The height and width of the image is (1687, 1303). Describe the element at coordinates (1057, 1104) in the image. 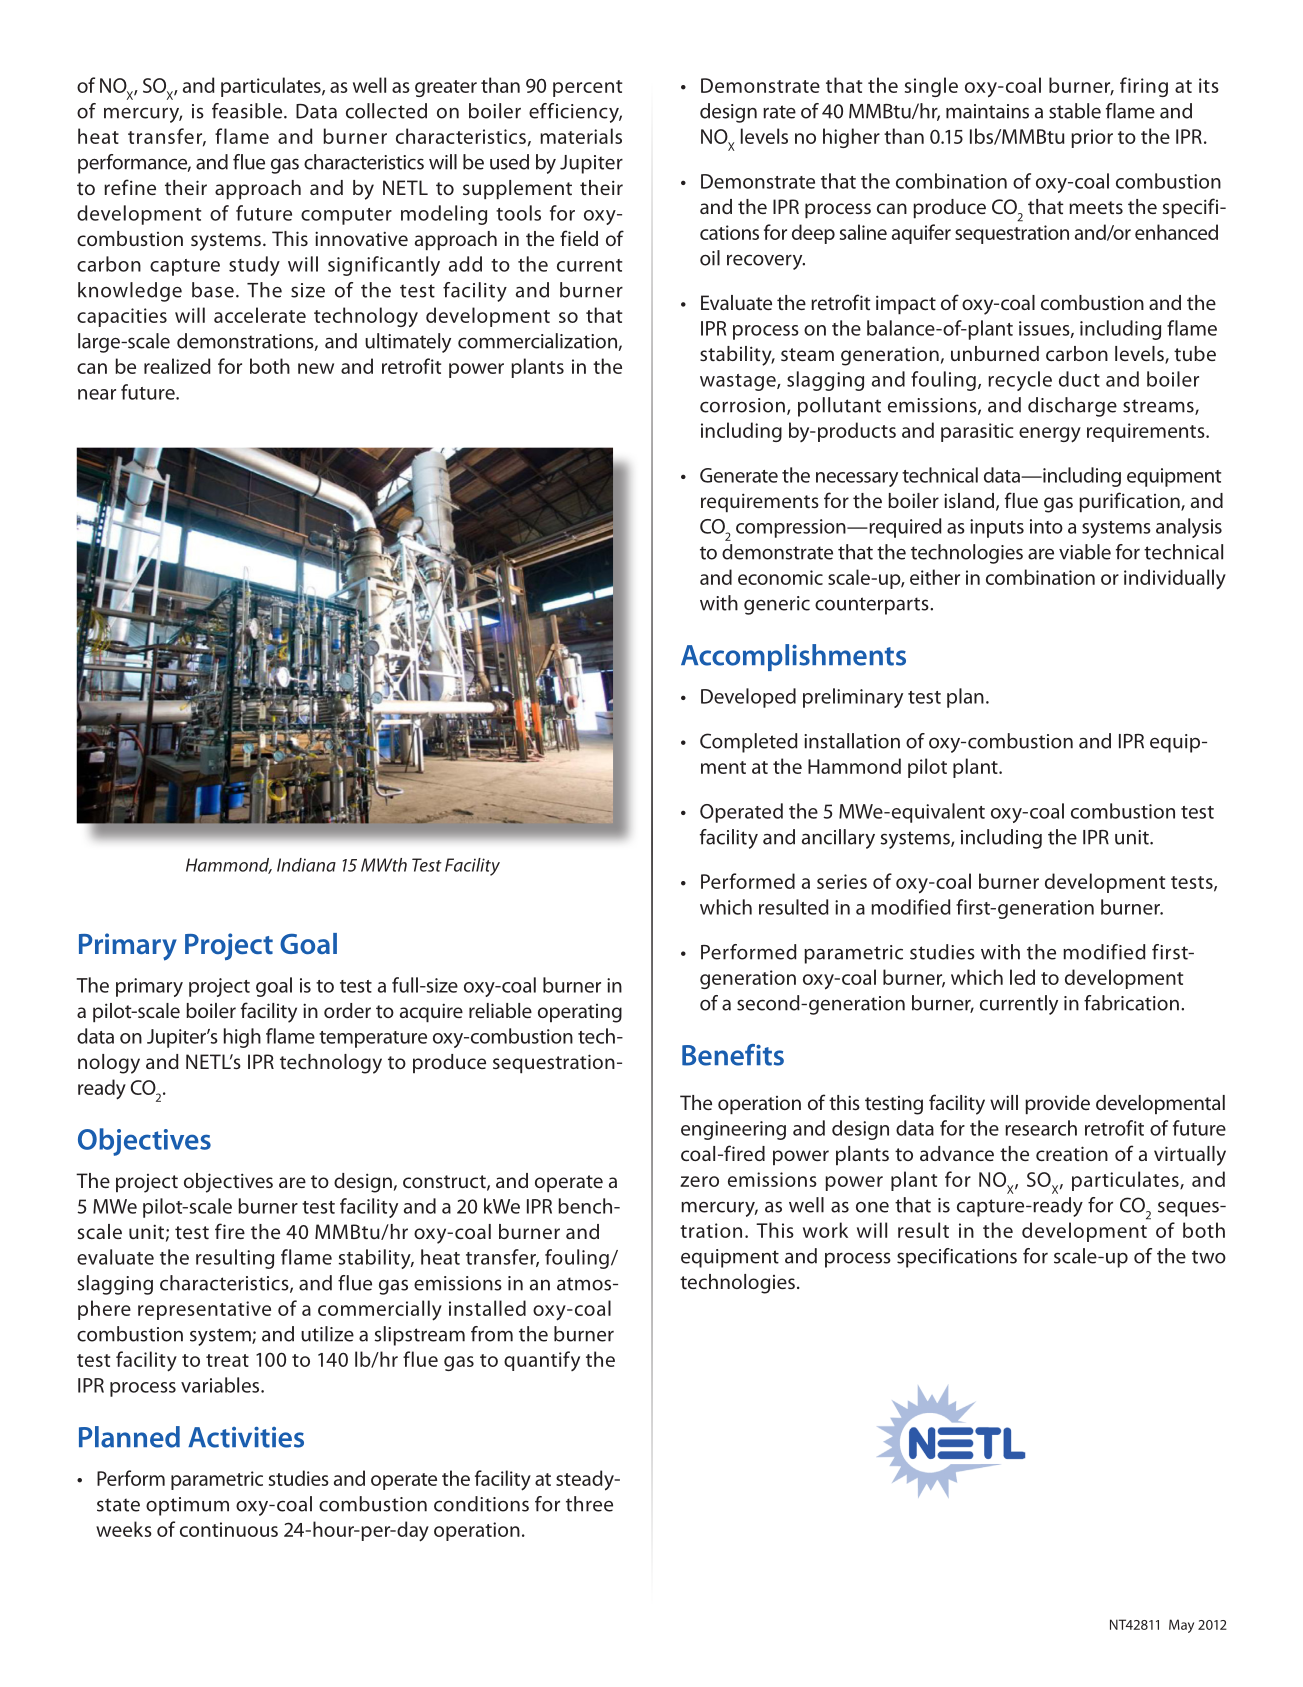

I see `provide` at that location.
